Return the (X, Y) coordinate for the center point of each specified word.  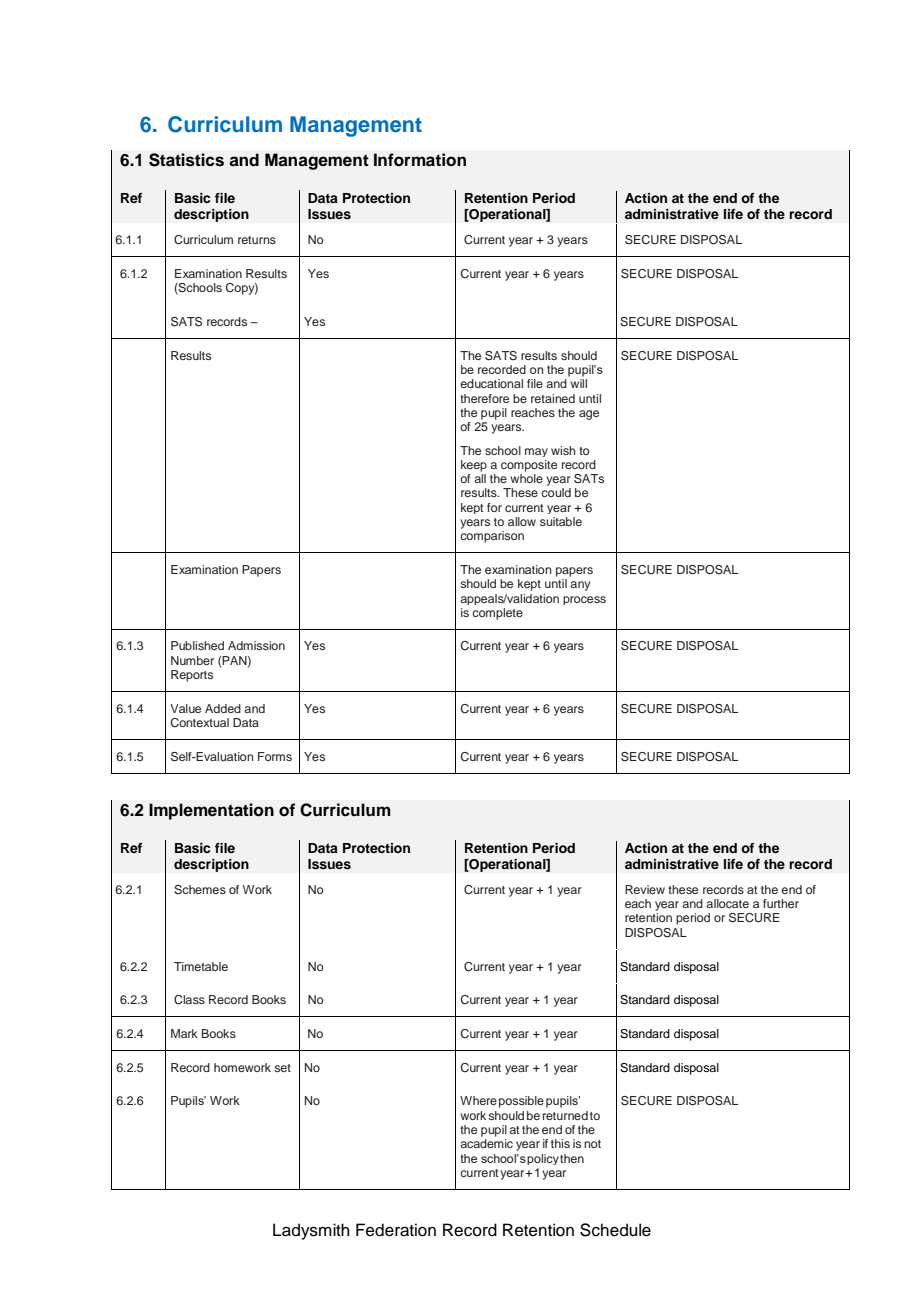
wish (563, 450)
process (584, 600)
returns (257, 240)
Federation (396, 1230)
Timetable (201, 966)
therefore (484, 398)
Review (645, 889)
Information (420, 160)
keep (474, 466)
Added (223, 708)
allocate (727, 903)
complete (497, 614)
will (578, 383)
